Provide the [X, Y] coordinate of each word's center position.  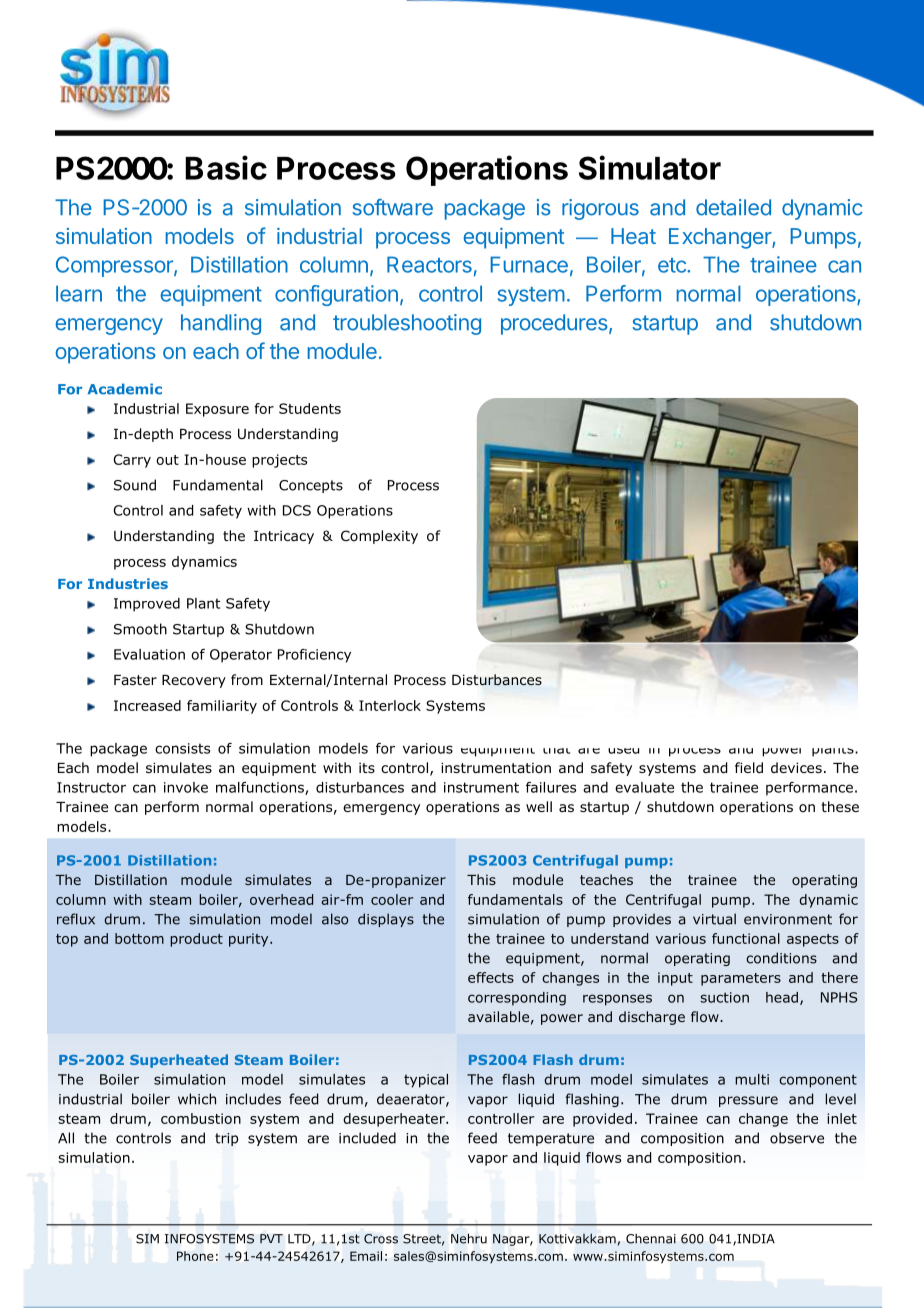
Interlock [390, 705]
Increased [147, 705]
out [167, 460]
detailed [733, 207]
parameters [741, 979]
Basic [226, 167]
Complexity [379, 537]
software [392, 207]
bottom [139, 938]
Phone [195, 1256]
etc [673, 265]
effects [491, 977]
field [749, 767]
